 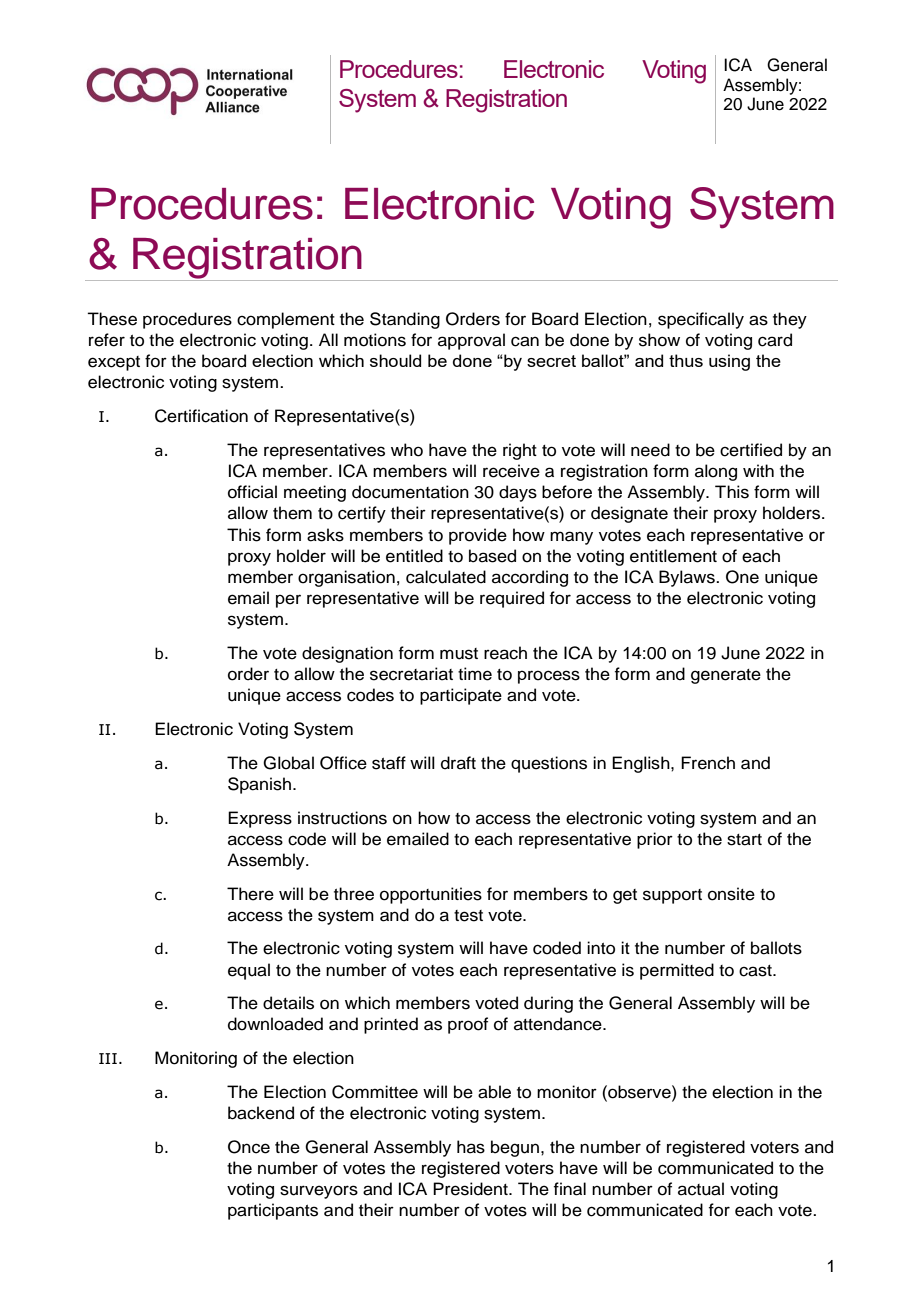 I want to click on except, so click(x=114, y=363).
